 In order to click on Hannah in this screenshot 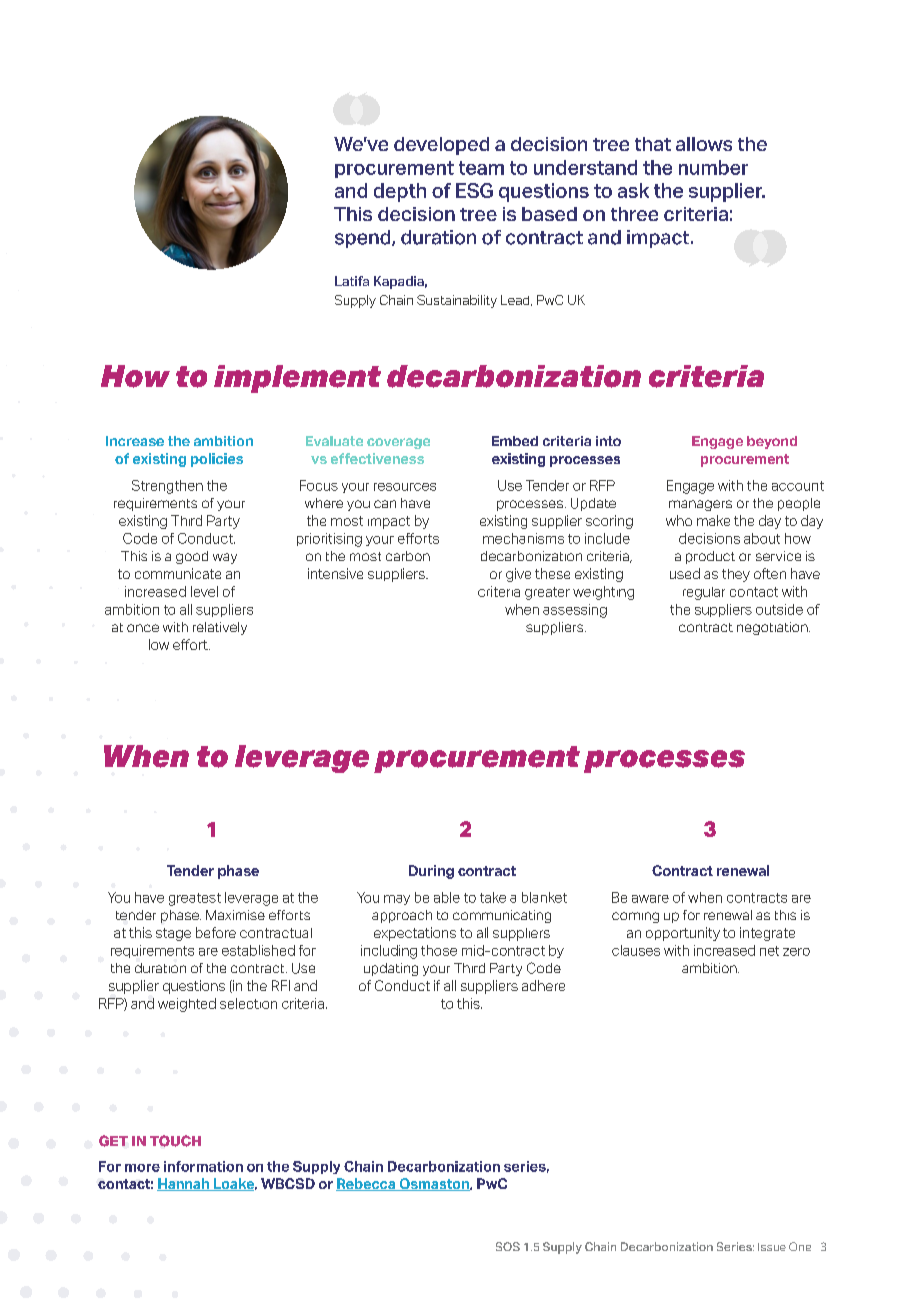, I will do `click(184, 1184)`.
